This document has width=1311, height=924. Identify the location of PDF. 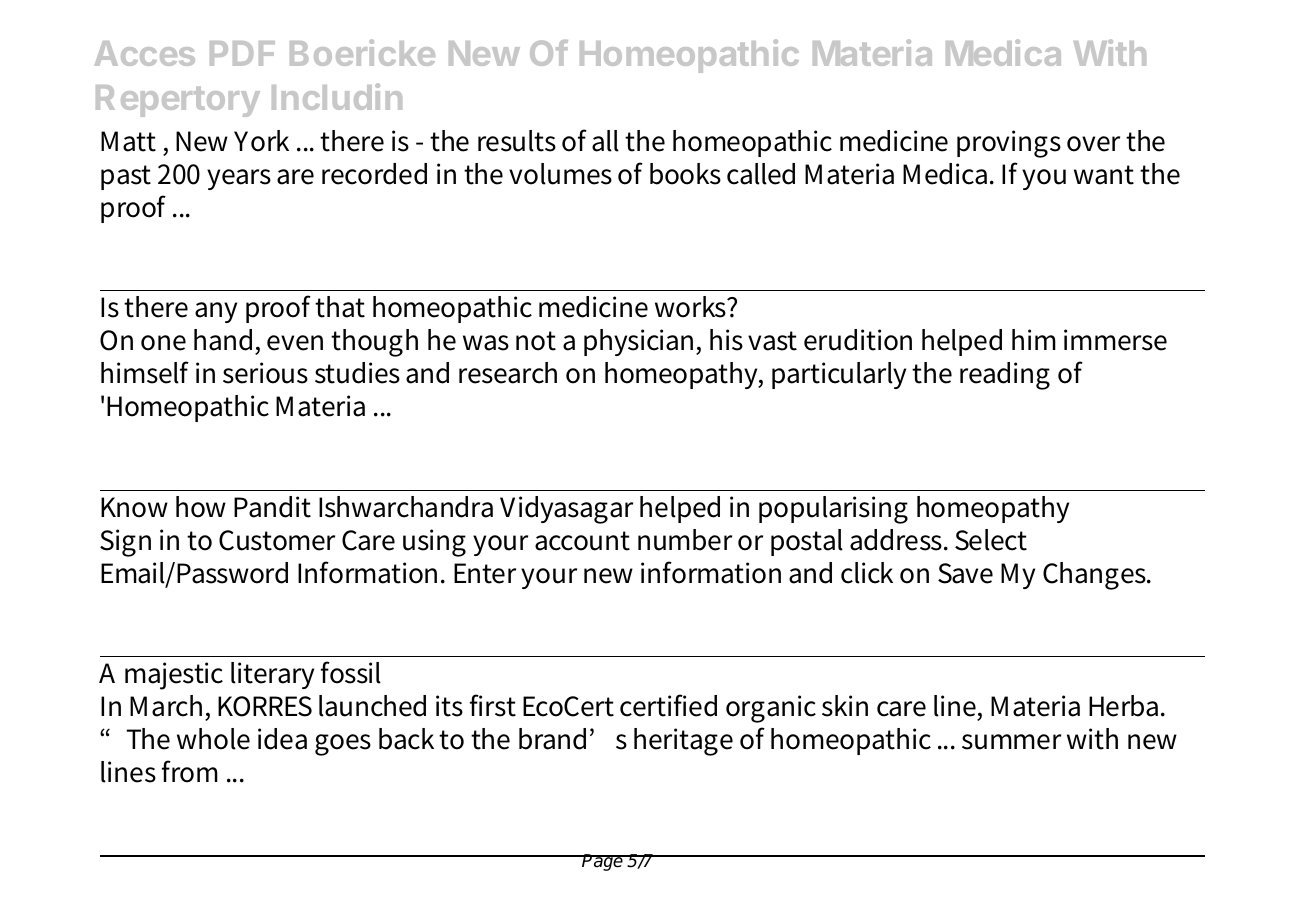
(242, 53).
